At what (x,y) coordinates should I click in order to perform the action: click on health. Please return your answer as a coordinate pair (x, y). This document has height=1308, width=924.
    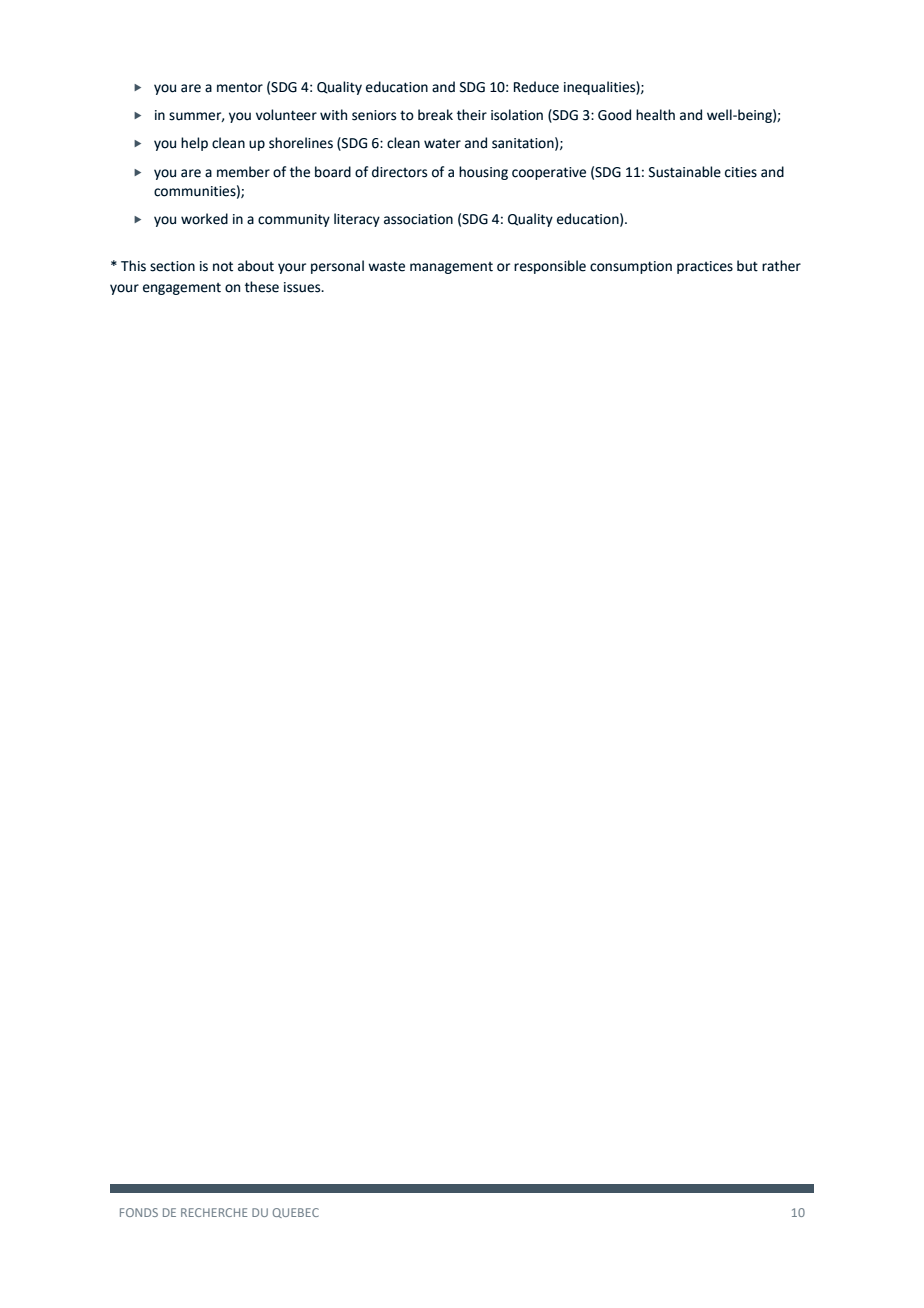
    Looking at the image, I should click on (655, 115).
